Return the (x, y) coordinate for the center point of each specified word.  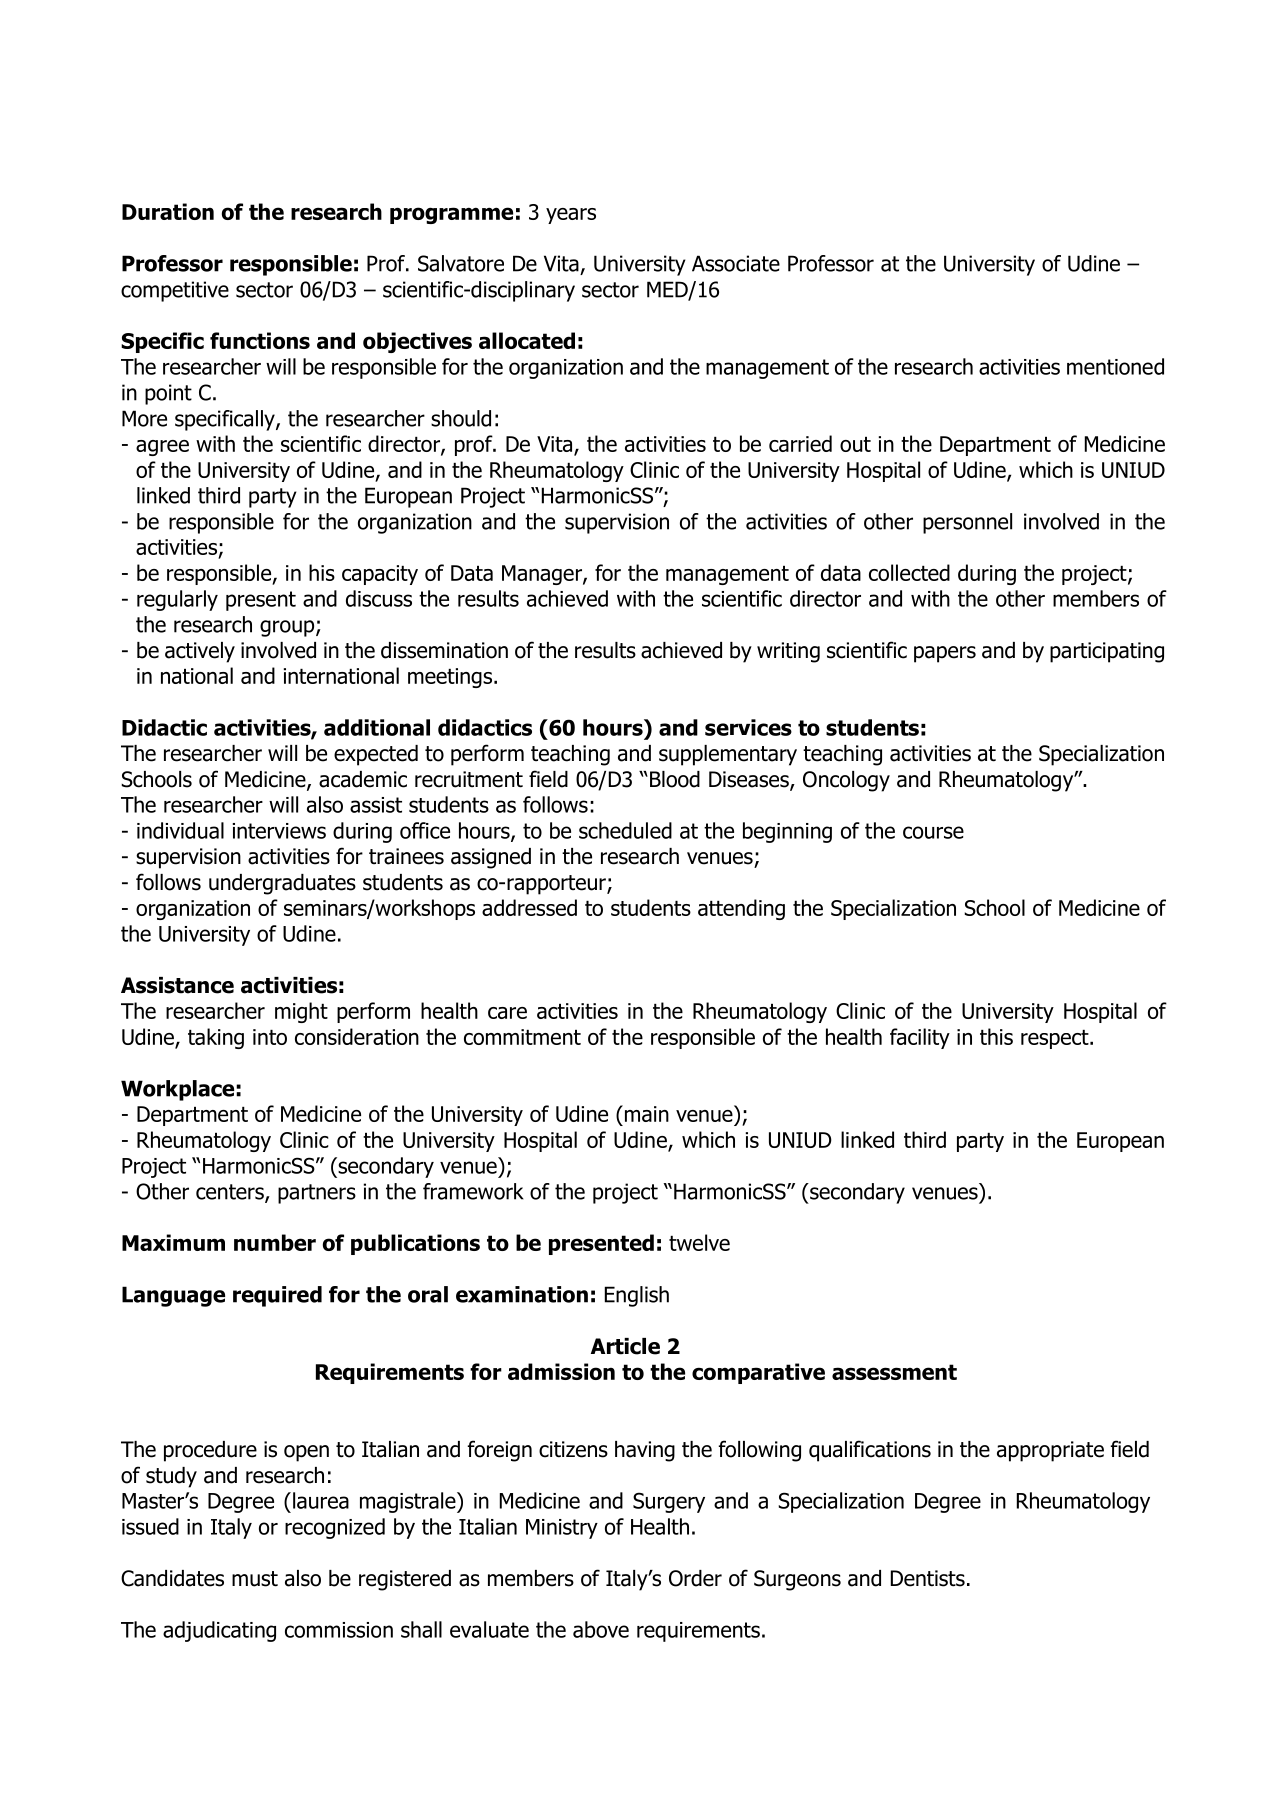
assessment (894, 1372)
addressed (529, 907)
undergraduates (282, 884)
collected (909, 572)
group (288, 628)
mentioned (1115, 366)
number (275, 1242)
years (571, 216)
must (255, 1579)
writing (788, 652)
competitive (175, 291)
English (637, 1296)
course (933, 832)
